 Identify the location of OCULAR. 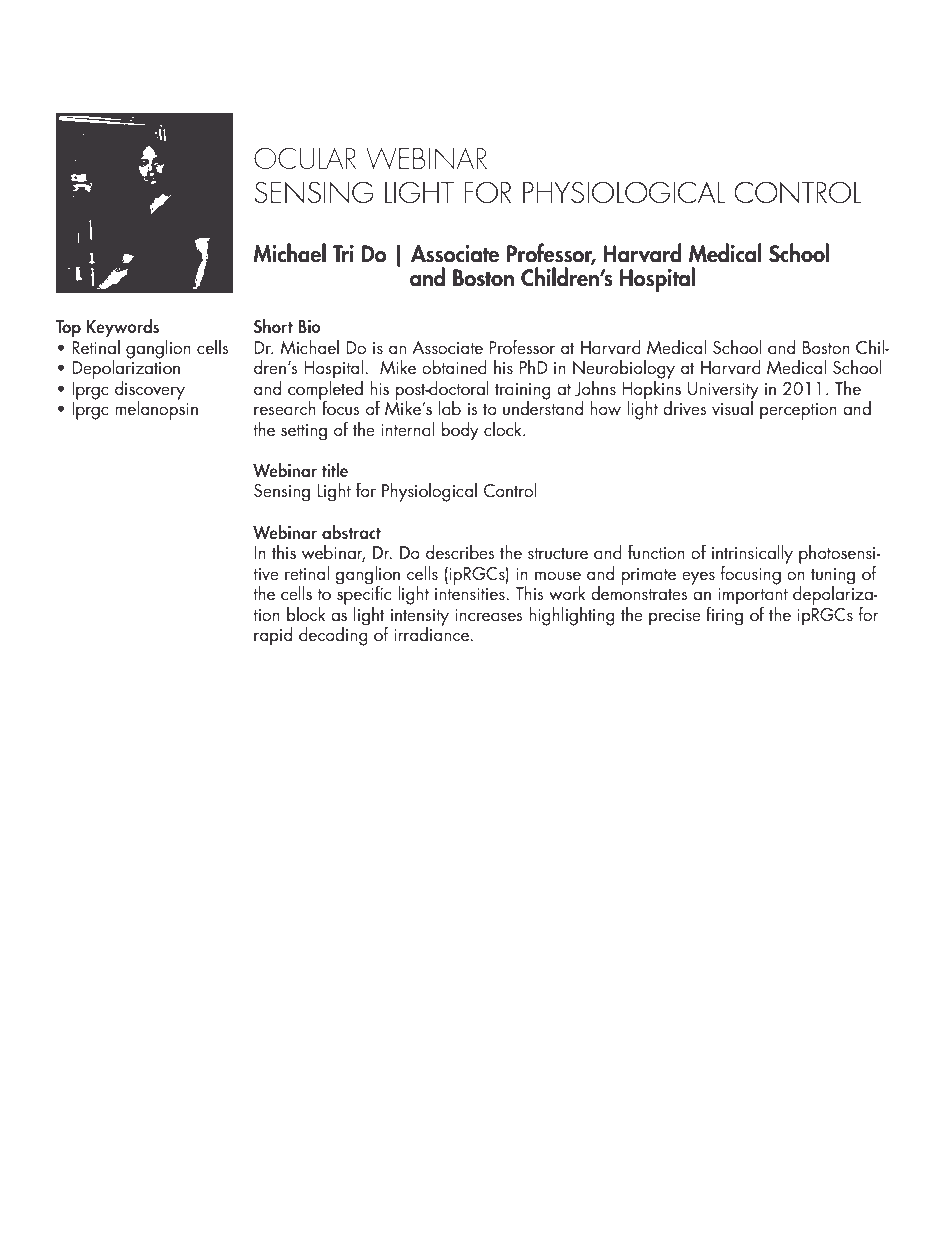
(305, 158).
